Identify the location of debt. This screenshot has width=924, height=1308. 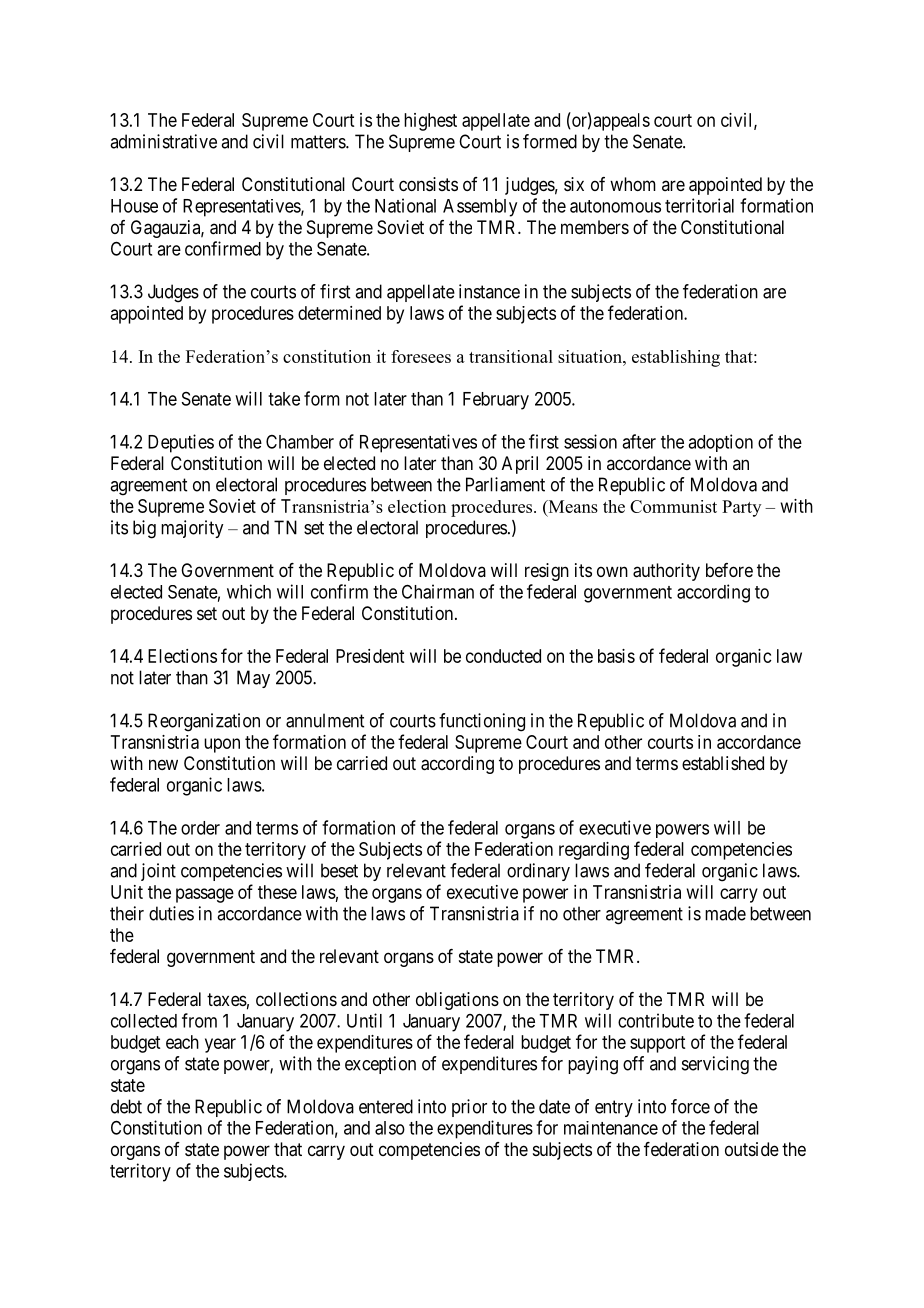
(126, 1106).
